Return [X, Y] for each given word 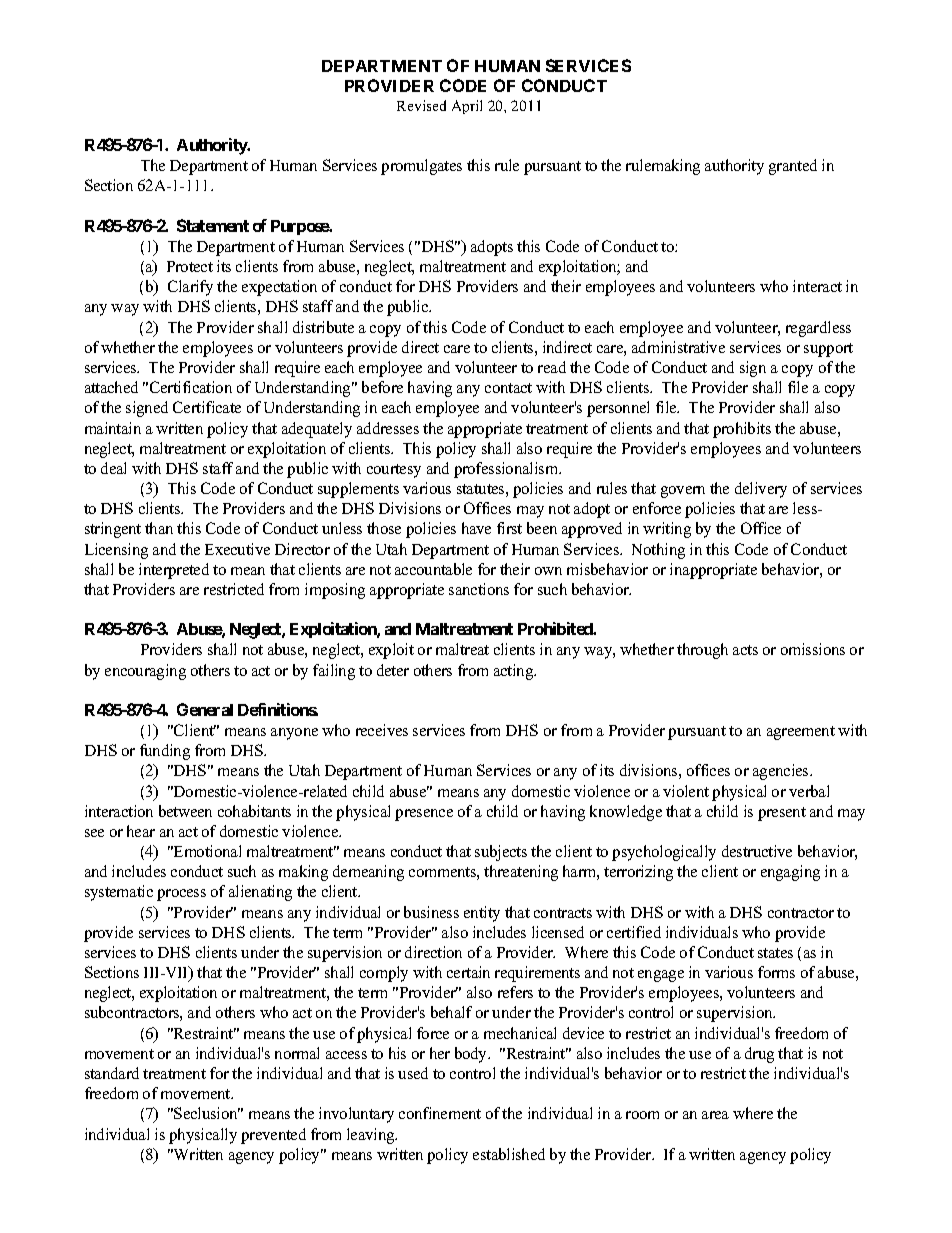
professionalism [507, 470]
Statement [213, 225]
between [185, 811]
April [467, 107]
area [715, 1115]
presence [424, 815]
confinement [440, 1113]
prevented [273, 1136]
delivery [761, 490]
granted [793, 167]
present [782, 814]
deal [113, 468]
